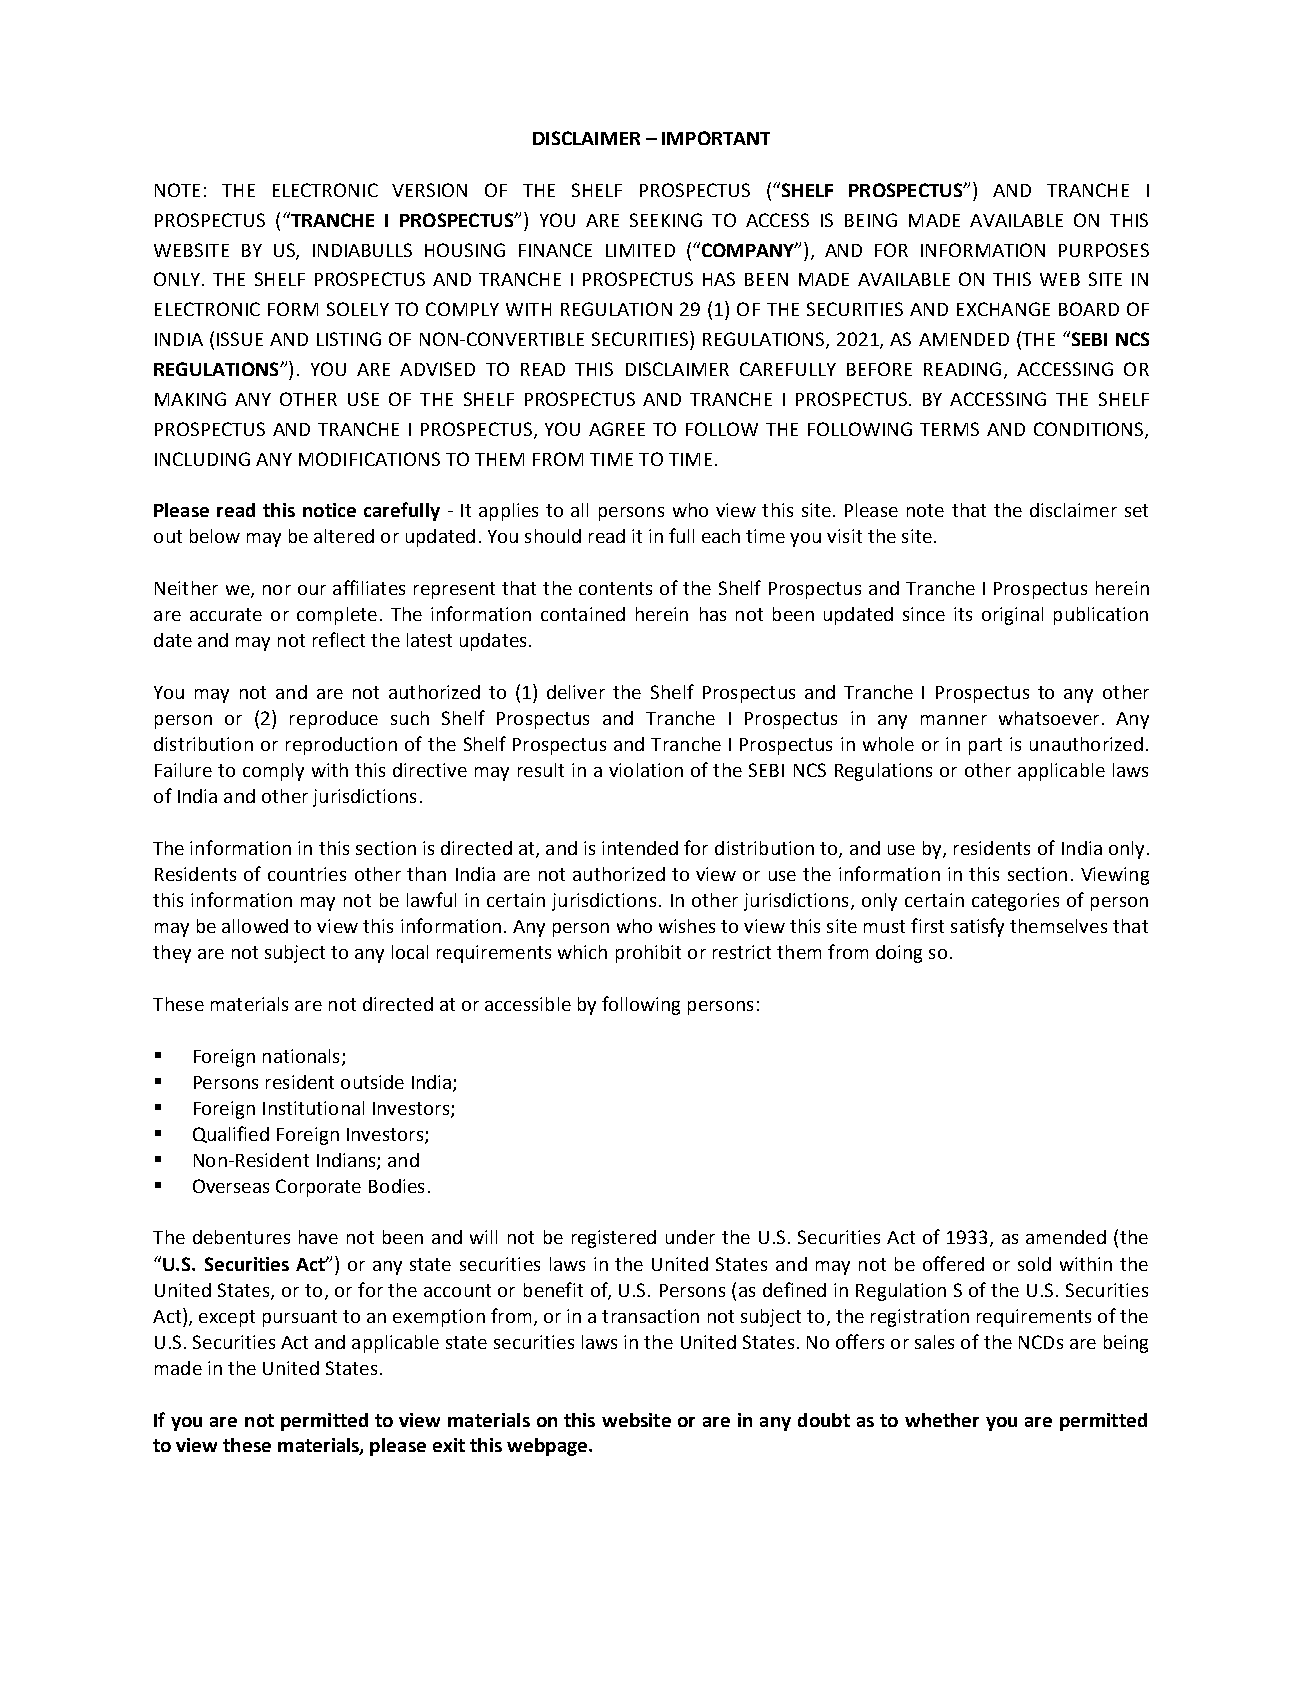 This screenshot has width=1303, height=1686. I want to click on nationals, so click(301, 1056).
